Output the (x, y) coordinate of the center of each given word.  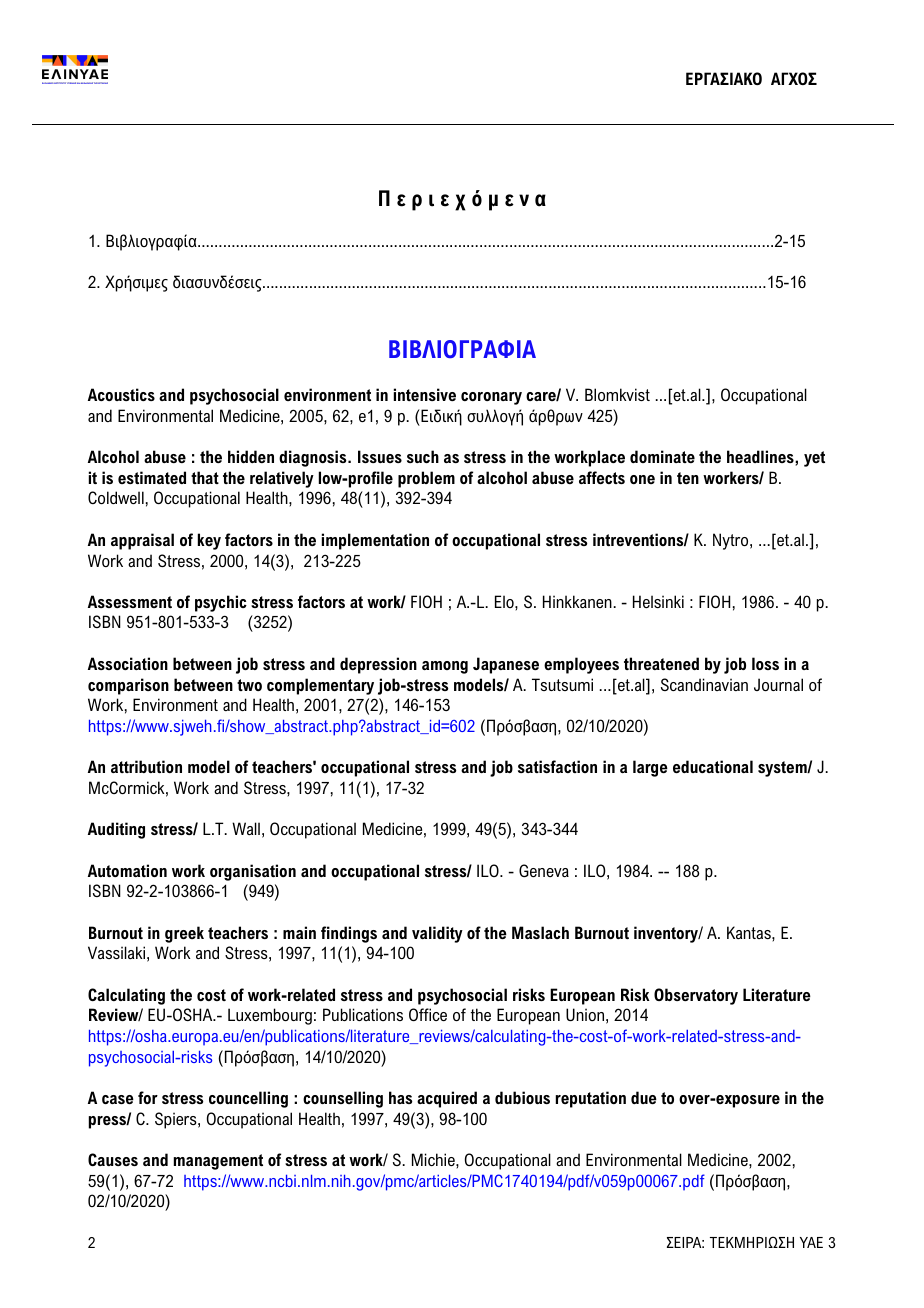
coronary (491, 398)
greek (184, 934)
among (445, 667)
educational (713, 766)
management (218, 1162)
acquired (447, 1099)
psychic (221, 603)
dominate (662, 456)
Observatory (696, 996)
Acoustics (121, 394)
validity (437, 934)
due (644, 1097)
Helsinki (658, 601)
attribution (146, 766)
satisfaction (557, 766)
